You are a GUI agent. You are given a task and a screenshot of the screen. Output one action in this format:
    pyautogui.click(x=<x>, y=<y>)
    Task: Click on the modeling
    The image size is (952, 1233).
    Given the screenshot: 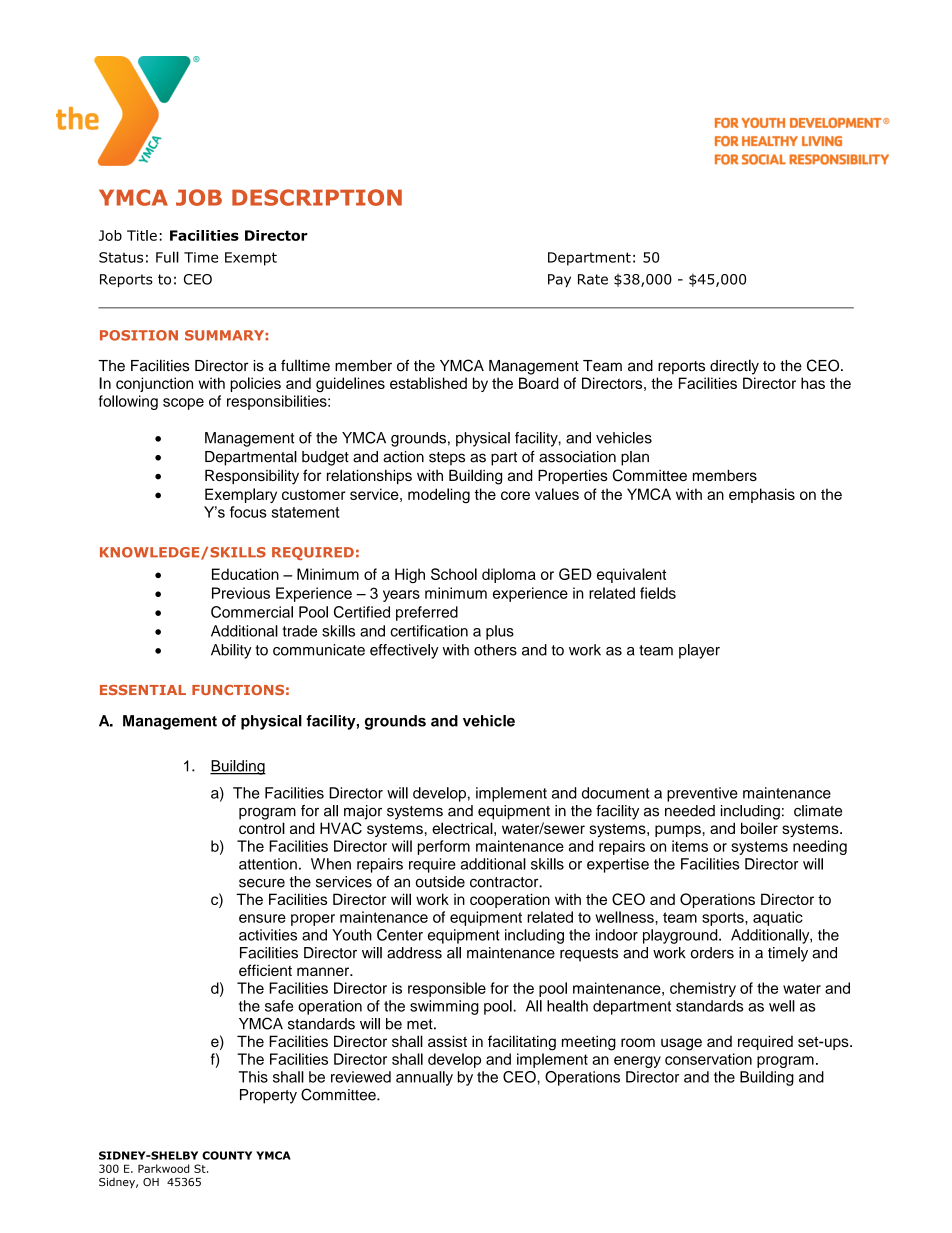 What is the action you would take?
    pyautogui.click(x=439, y=496)
